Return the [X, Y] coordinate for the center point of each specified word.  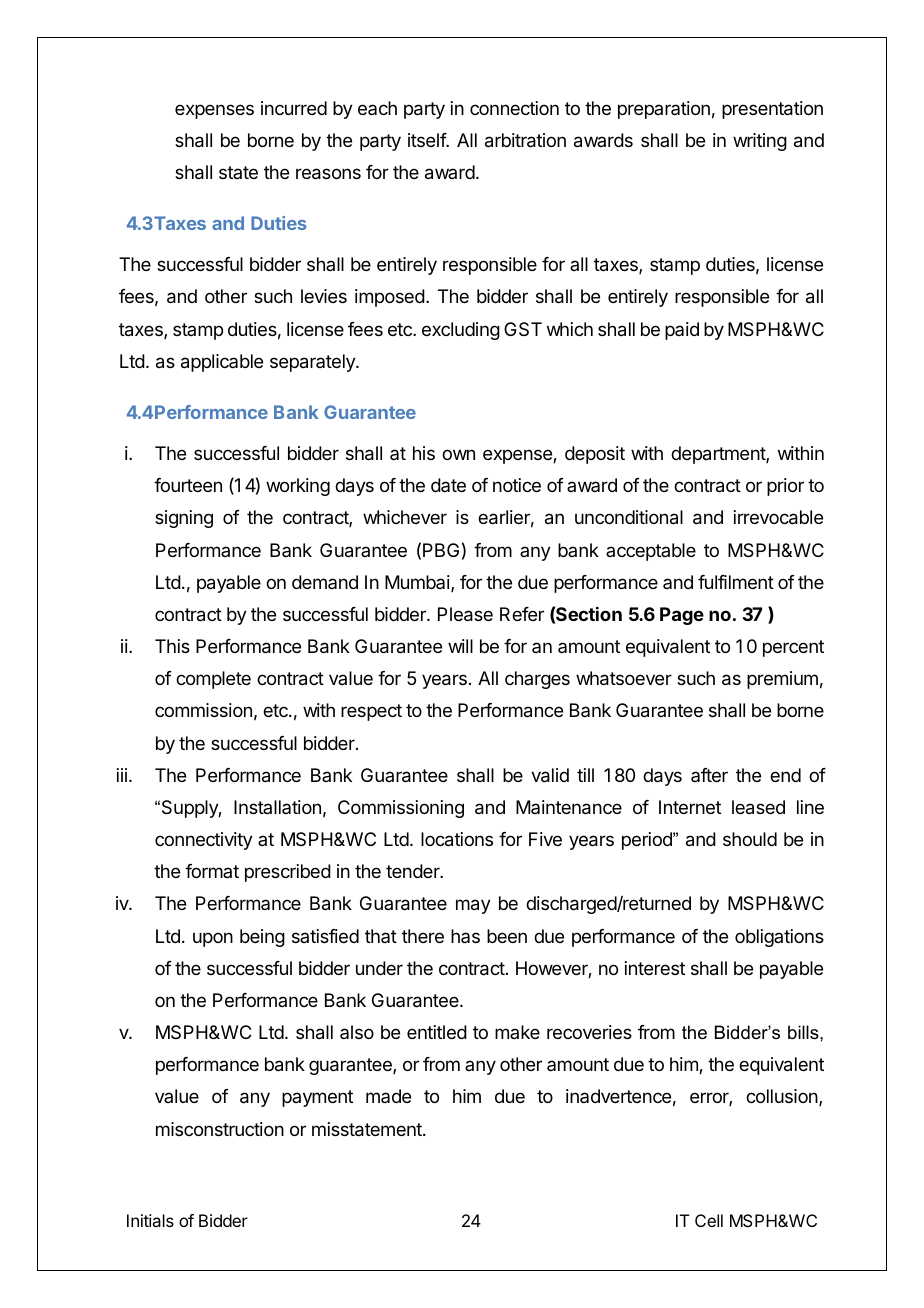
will [460, 646]
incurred [294, 108]
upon [213, 939]
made [388, 1096]
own [458, 454]
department [719, 455]
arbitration [525, 140]
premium [782, 680]
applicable [222, 363]
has [465, 936]
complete [213, 680]
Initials [150, 1220]
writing [760, 142]
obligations [779, 938]
